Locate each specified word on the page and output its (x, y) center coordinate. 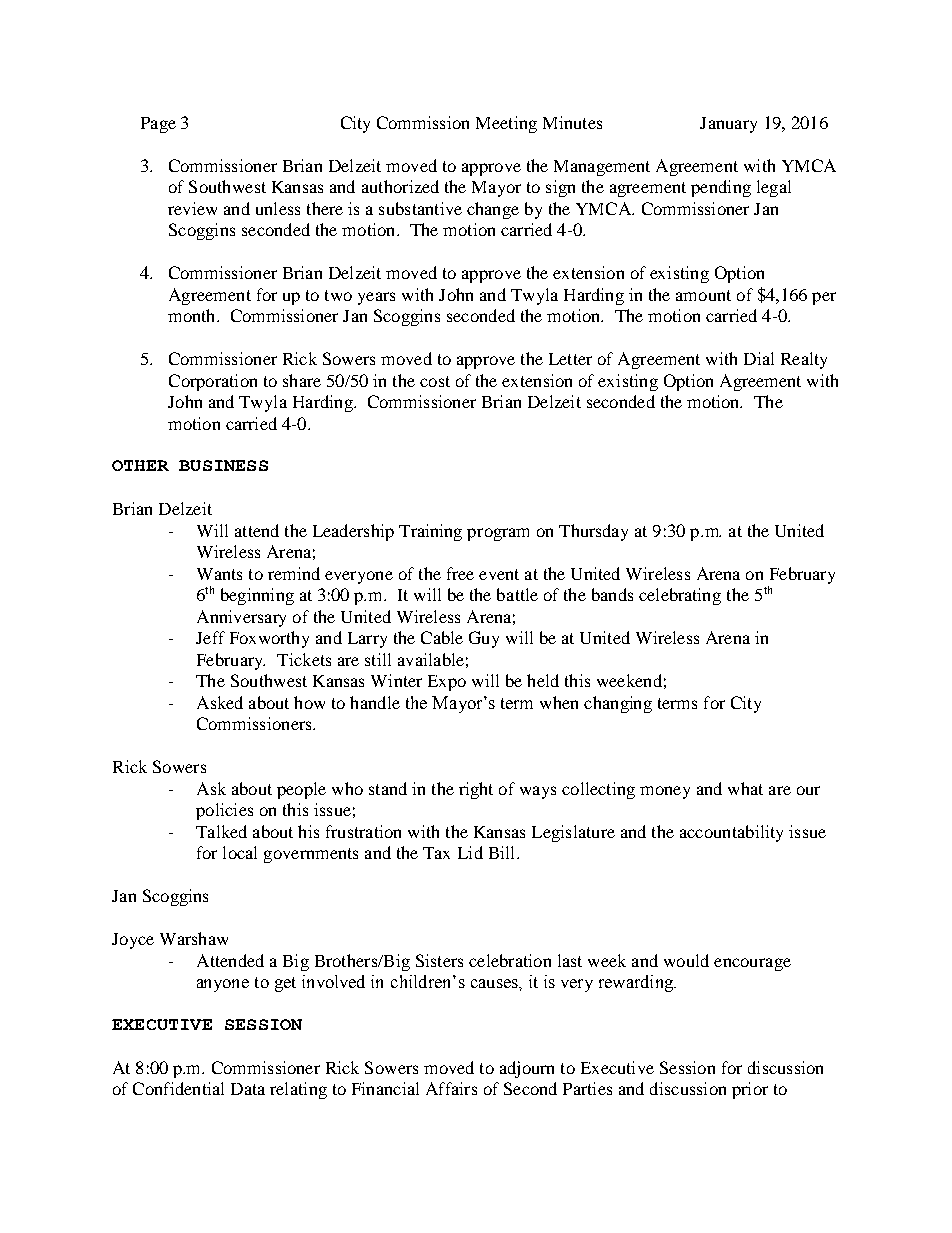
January (728, 125)
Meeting (506, 124)
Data (248, 1089)
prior (750, 1090)
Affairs (451, 1088)
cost (435, 381)
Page (158, 125)
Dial (759, 358)
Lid (470, 852)
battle (517, 594)
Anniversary (241, 618)
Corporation (213, 382)
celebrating (680, 596)
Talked (221, 831)
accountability (731, 833)
